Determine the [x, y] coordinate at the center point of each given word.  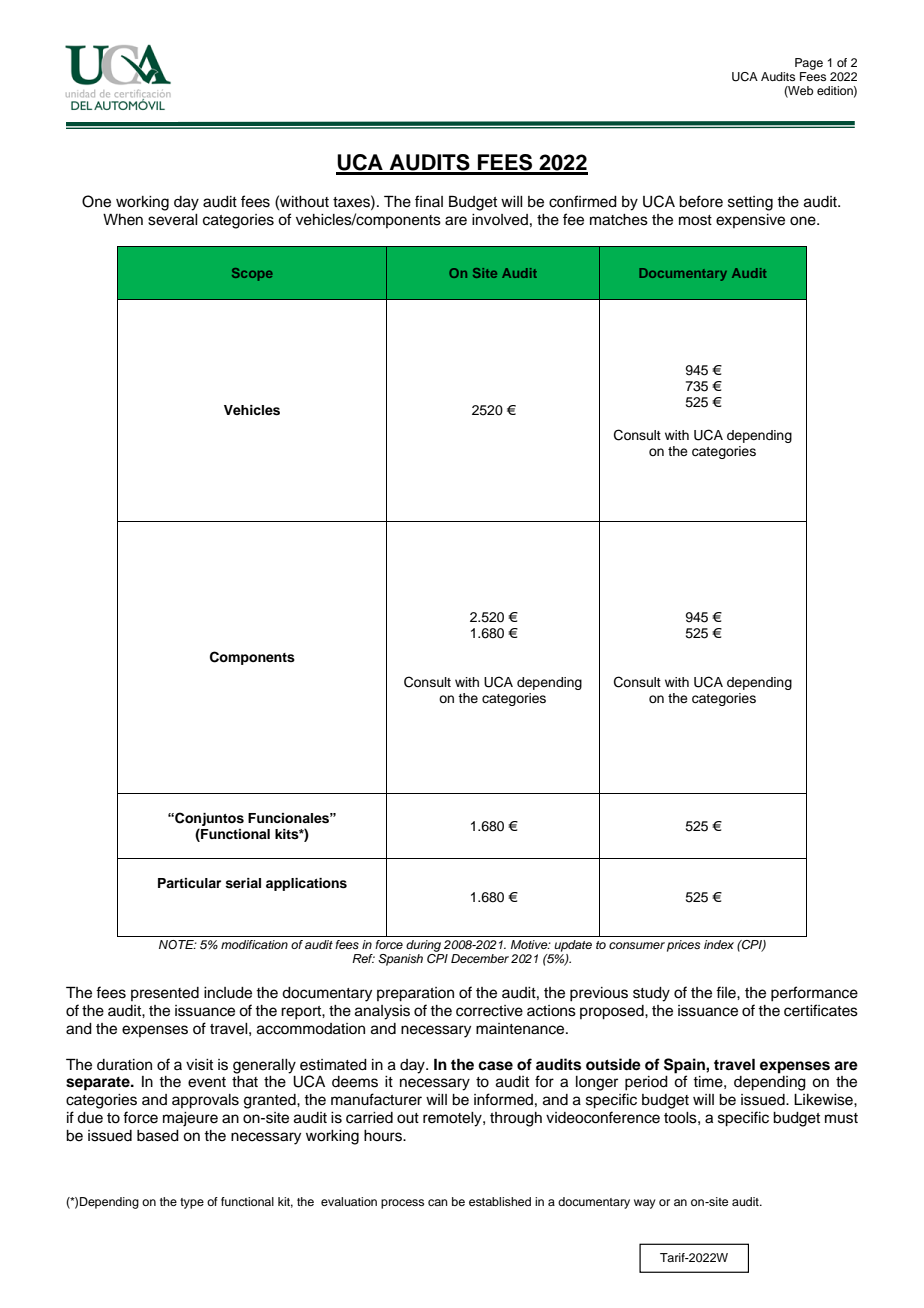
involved [500, 220]
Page [809, 64]
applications [306, 884]
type [192, 1203]
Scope [252, 274]
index [719, 944]
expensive [750, 221]
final [429, 201]
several [173, 220]
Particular [189, 883]
